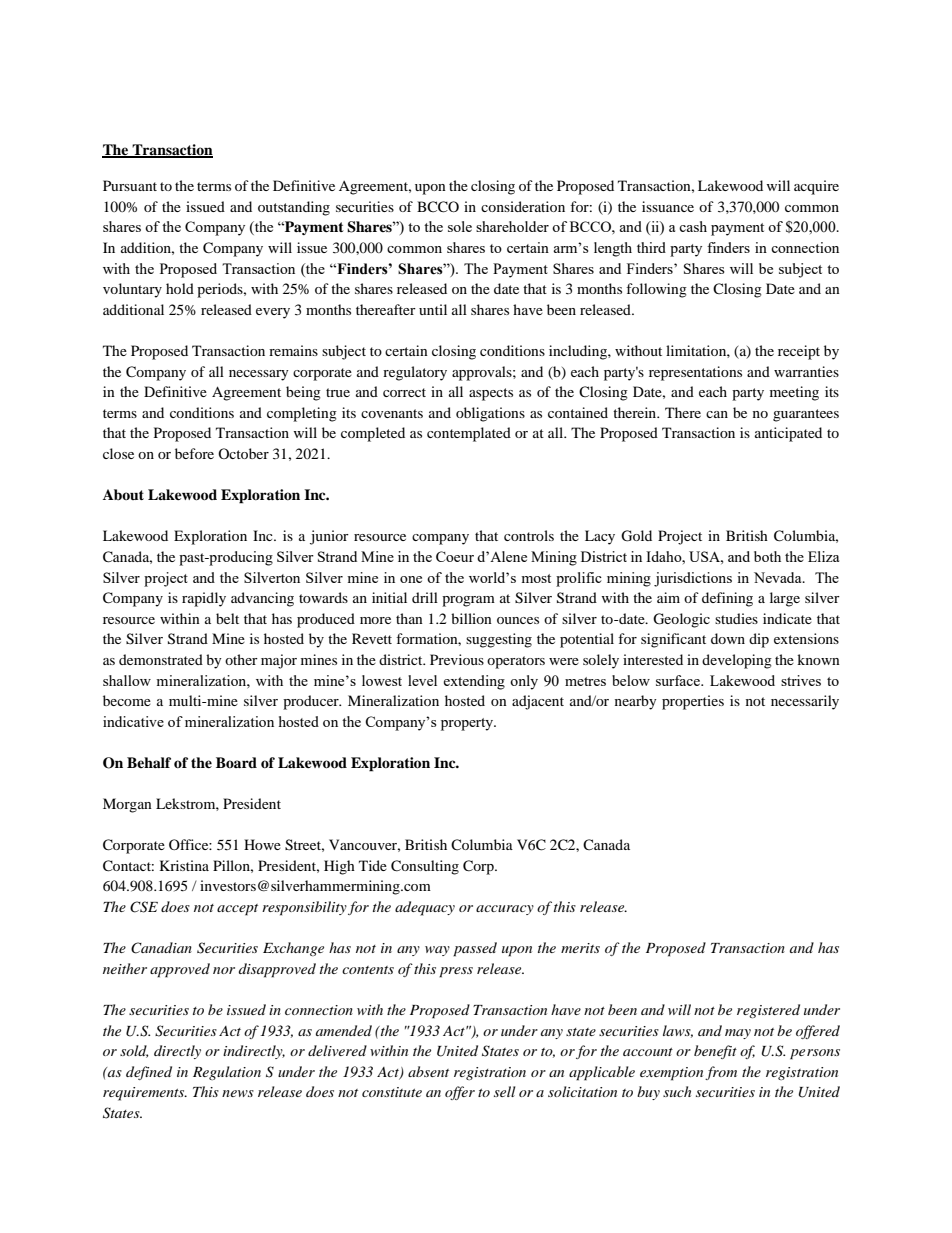  I want to click on cash, so click(693, 226).
